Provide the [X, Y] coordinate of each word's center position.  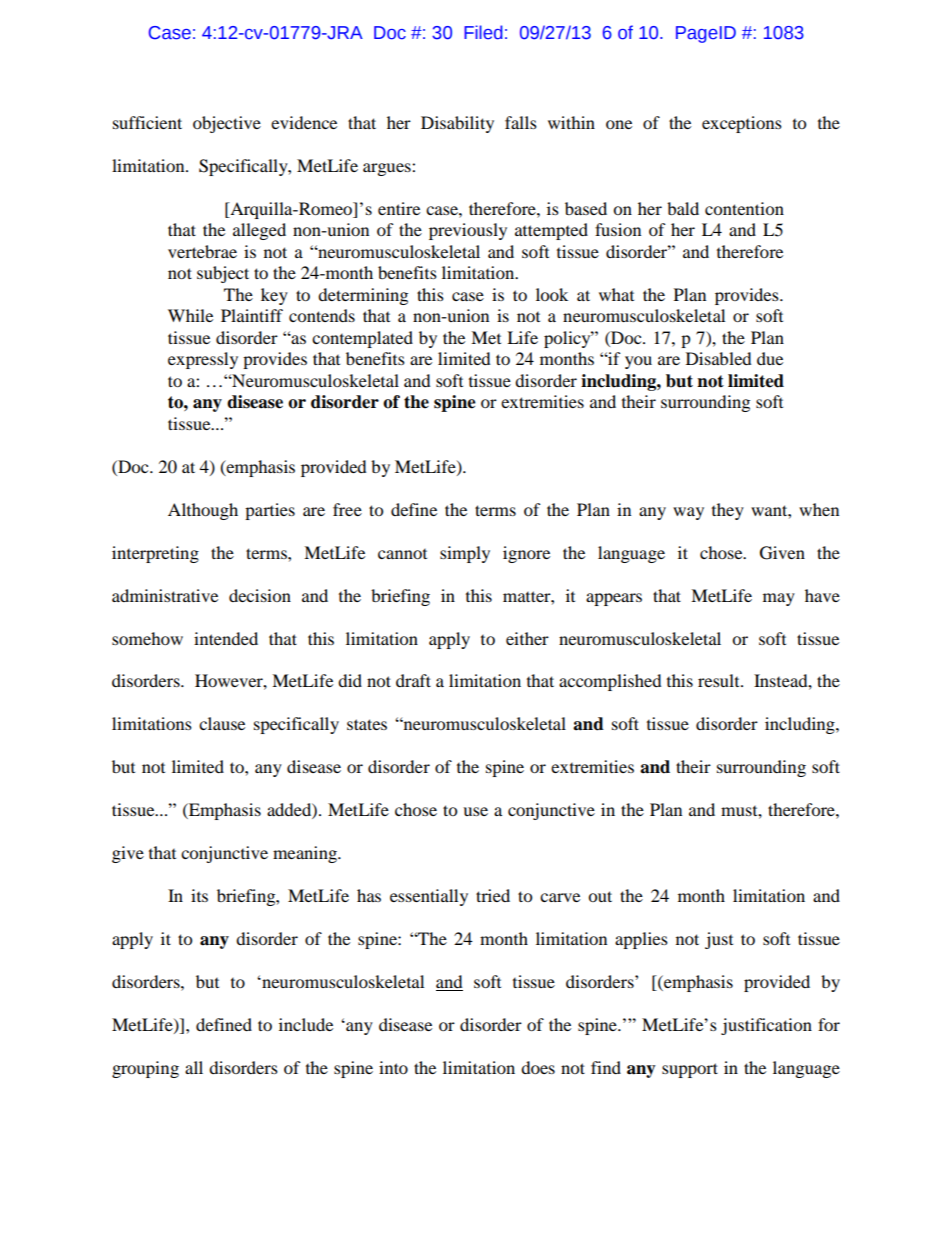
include [306, 1024]
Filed [483, 32]
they [728, 511]
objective [227, 124]
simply [465, 554]
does [538, 1067]
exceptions [742, 124]
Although [203, 511]
